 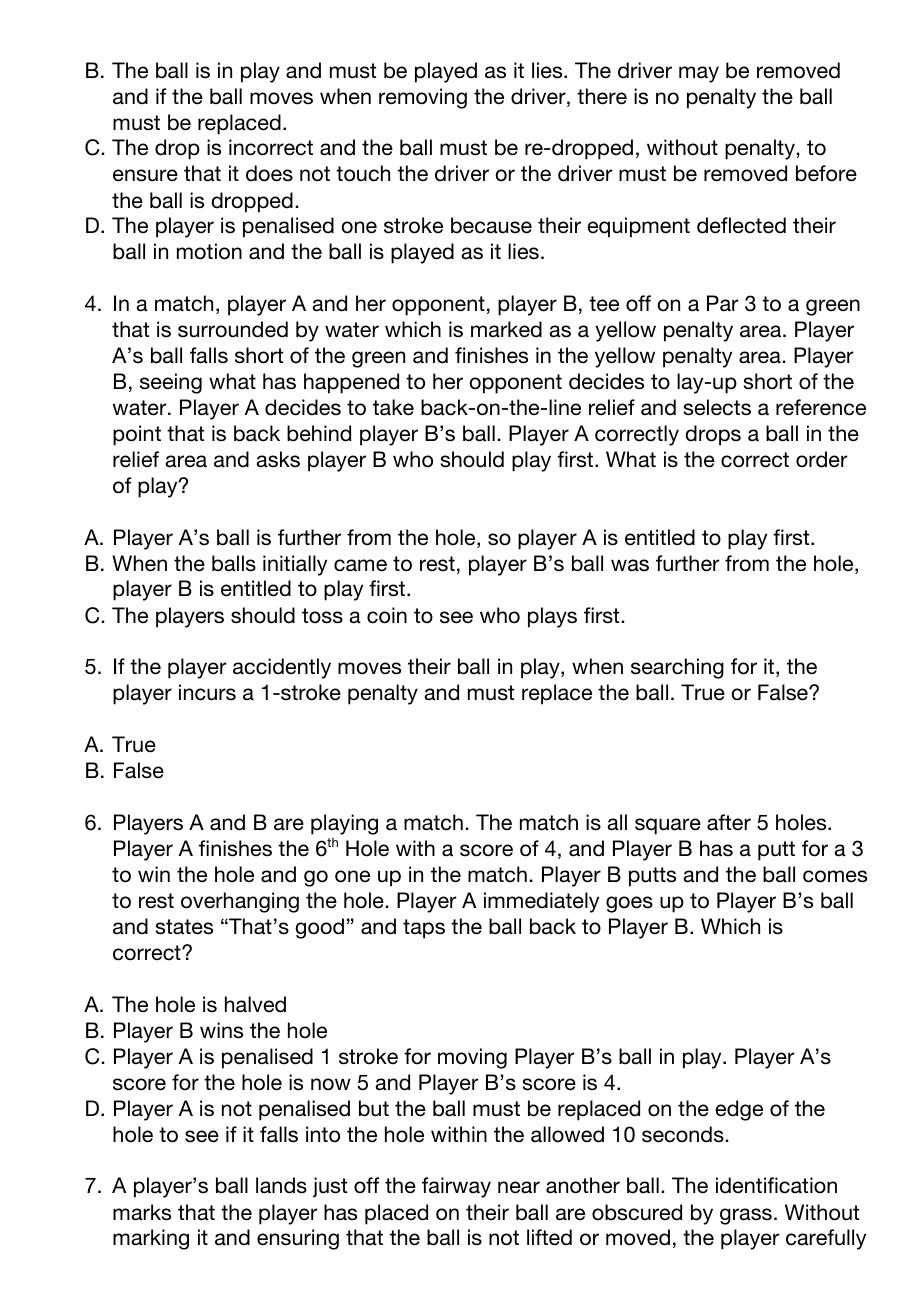 I want to click on coin, so click(x=387, y=615).
